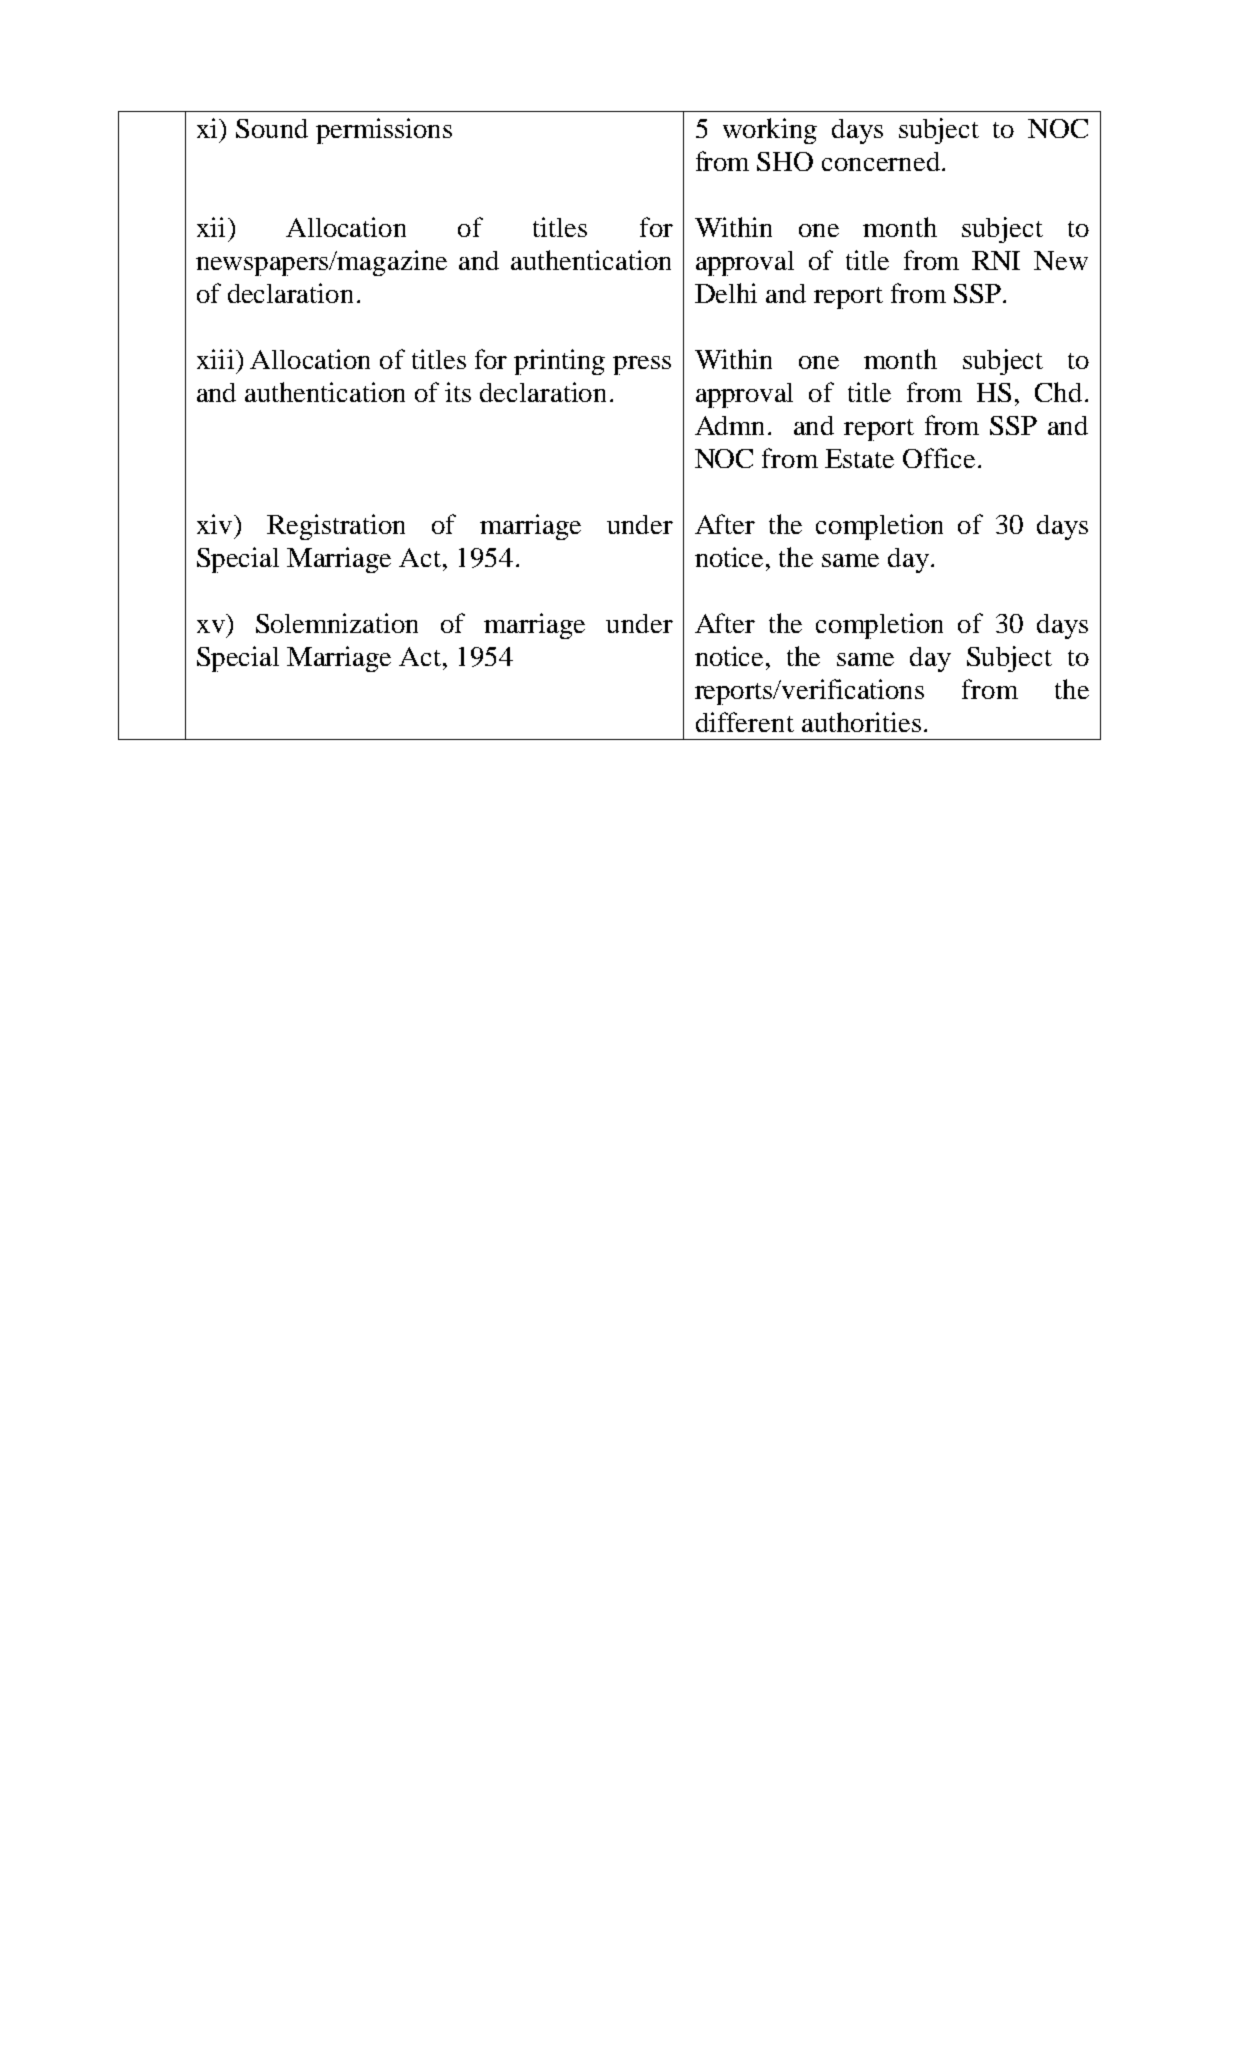  I want to click on authorities, so click(861, 722).
